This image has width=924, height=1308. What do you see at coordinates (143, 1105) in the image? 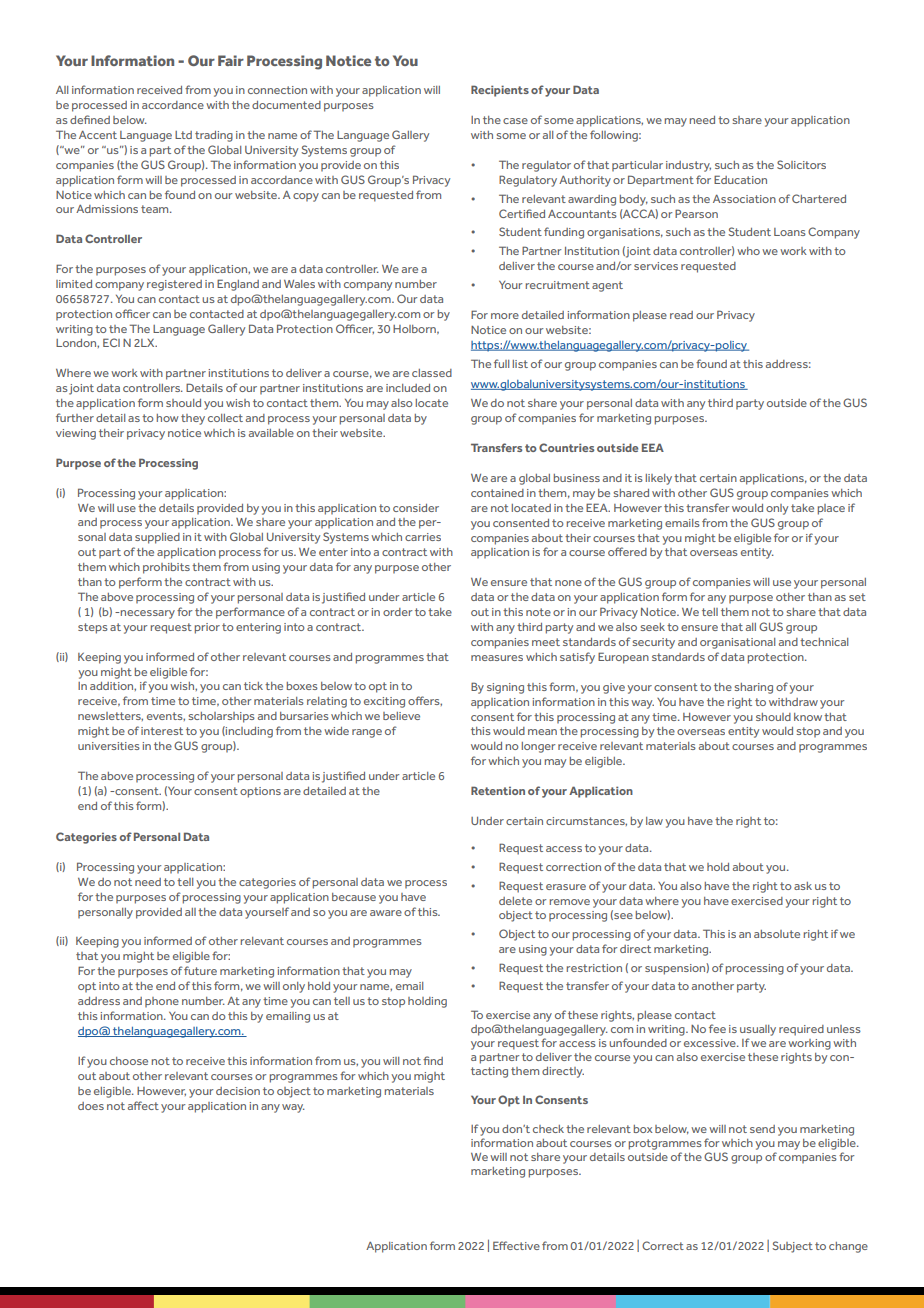
I see `affect` at bounding box center [143, 1105].
